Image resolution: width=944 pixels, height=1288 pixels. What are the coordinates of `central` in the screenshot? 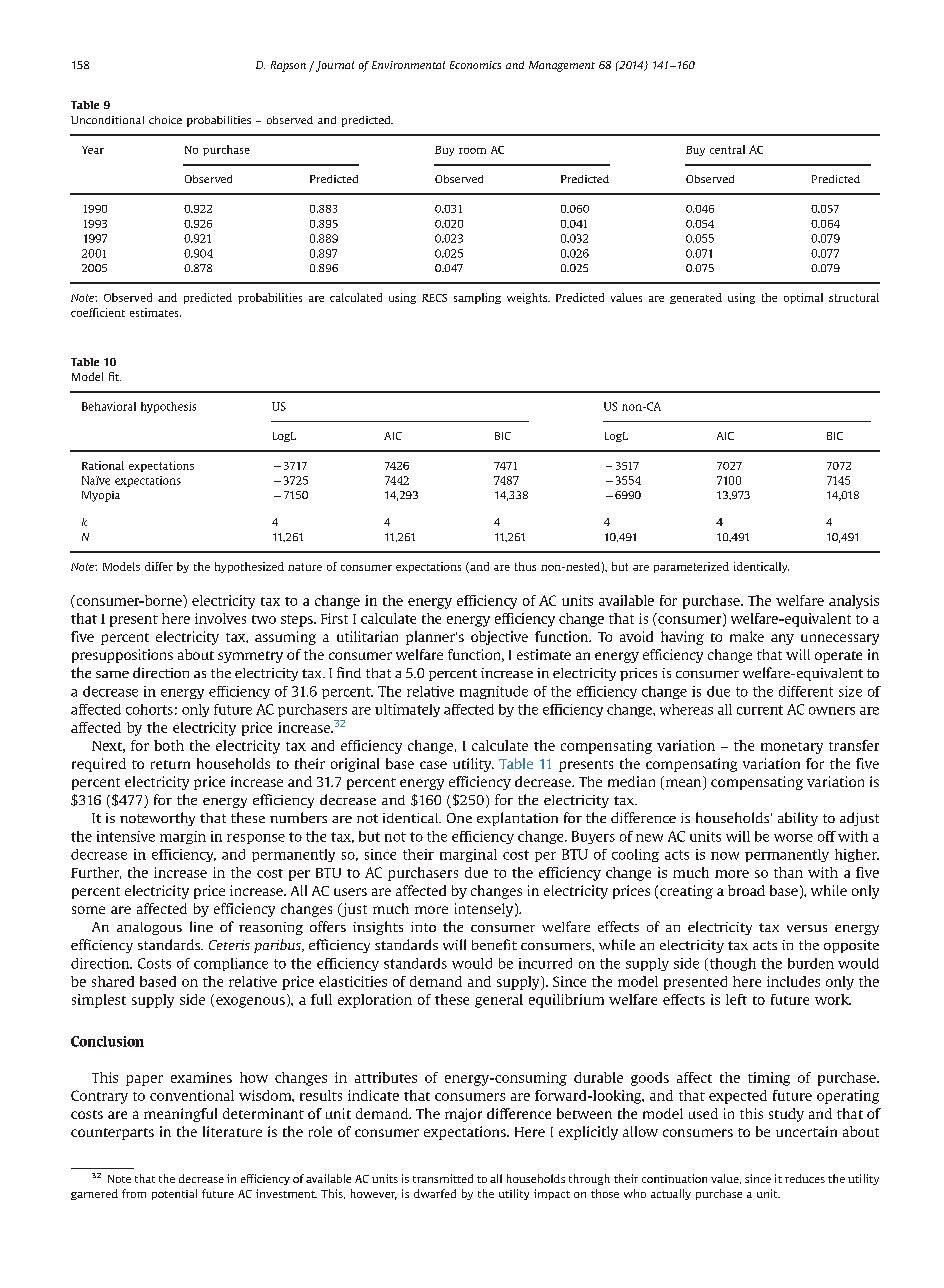 It's located at (727, 149).
